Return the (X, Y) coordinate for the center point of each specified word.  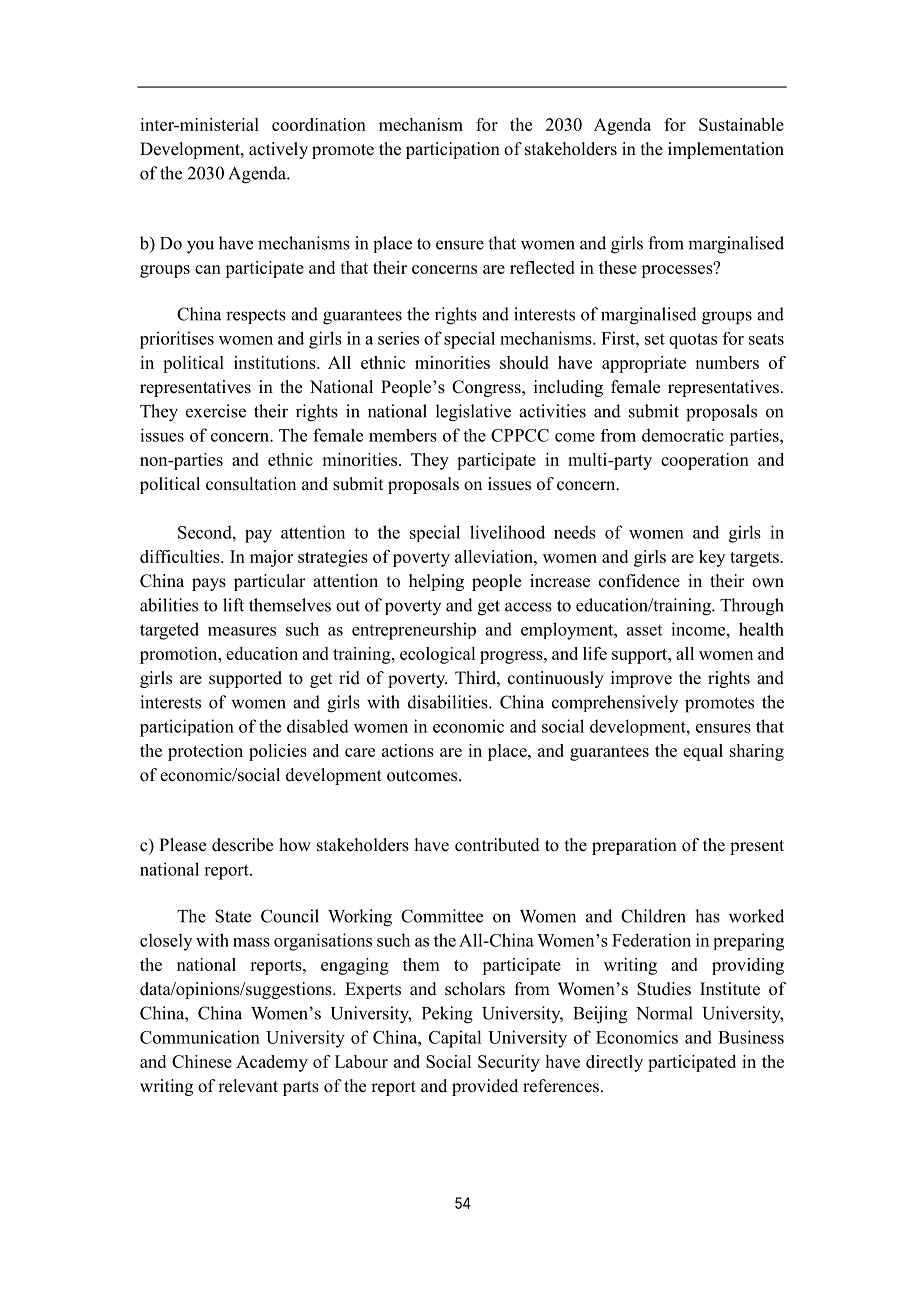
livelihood (507, 532)
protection (205, 752)
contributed (497, 845)
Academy (272, 1063)
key (712, 558)
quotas (693, 341)
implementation (726, 150)
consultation (251, 484)
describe (242, 845)
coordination (319, 124)
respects (256, 316)
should (524, 362)
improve (641, 679)
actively (278, 150)
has (707, 916)
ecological (437, 655)
